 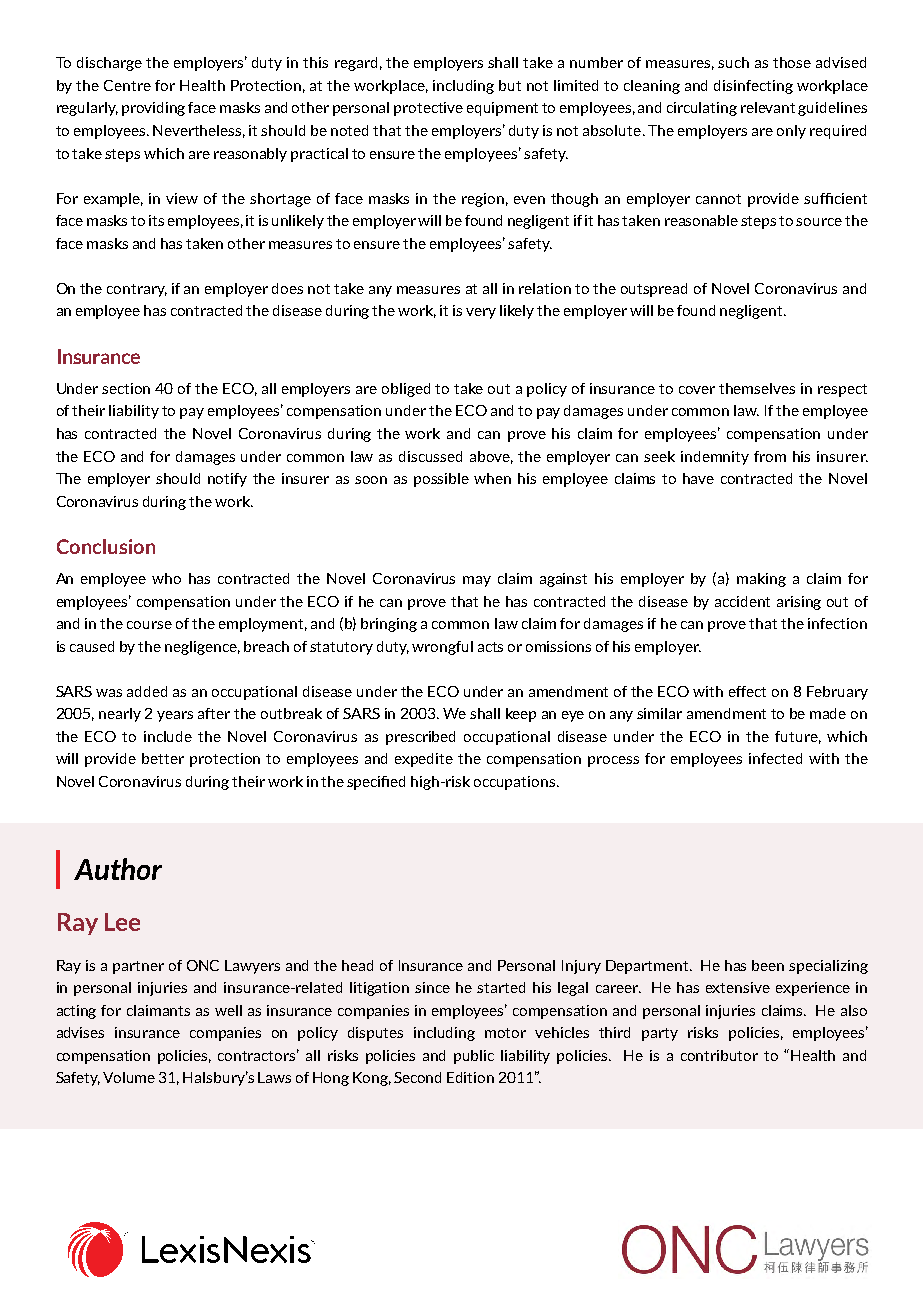 I want to click on who, so click(x=166, y=578).
